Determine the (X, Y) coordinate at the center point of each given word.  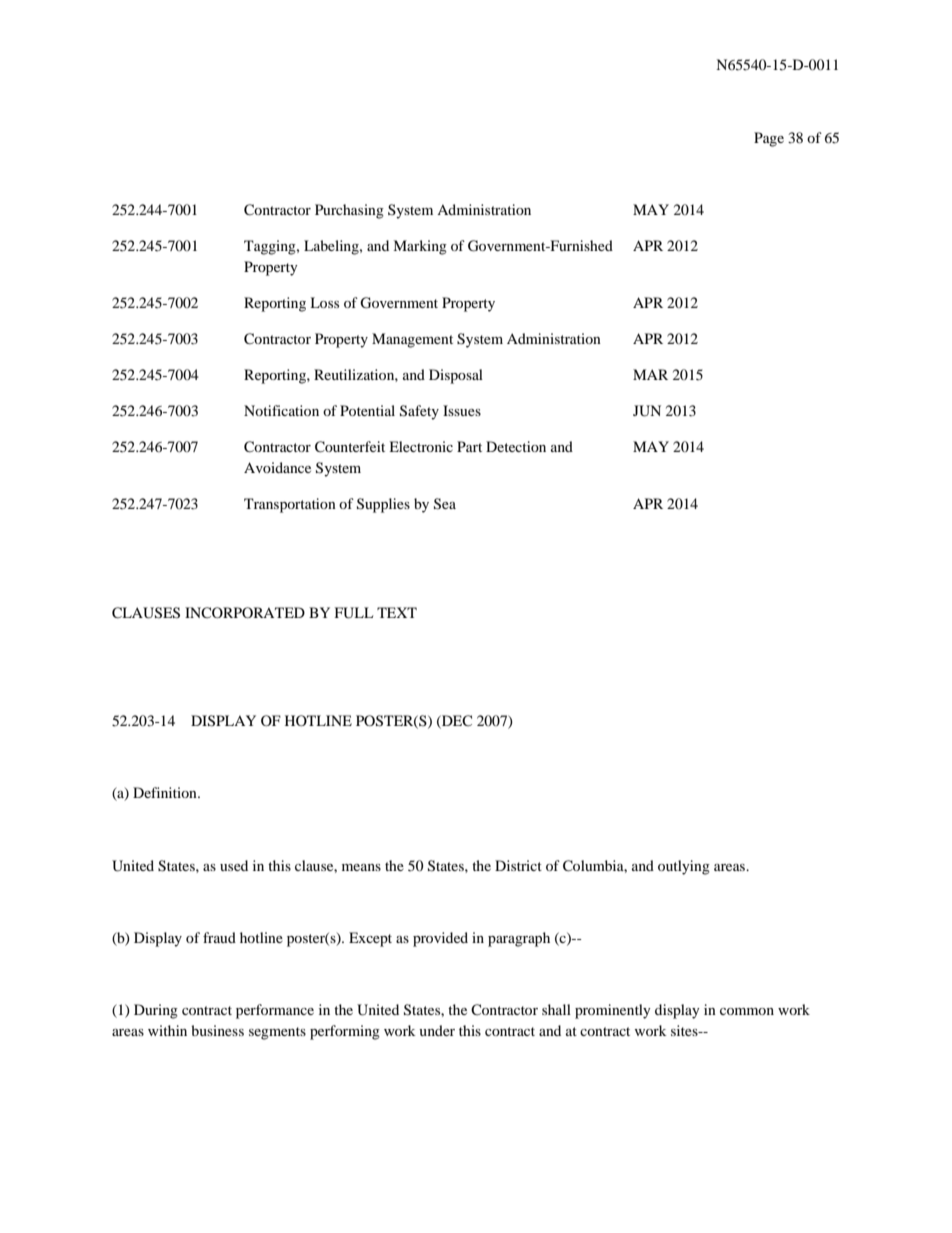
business (217, 1030)
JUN (647, 411)
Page (769, 139)
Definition (166, 792)
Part (469, 446)
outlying (684, 867)
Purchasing (349, 211)
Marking (420, 247)
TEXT (397, 612)
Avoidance (277, 467)
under (437, 1030)
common (747, 1011)
